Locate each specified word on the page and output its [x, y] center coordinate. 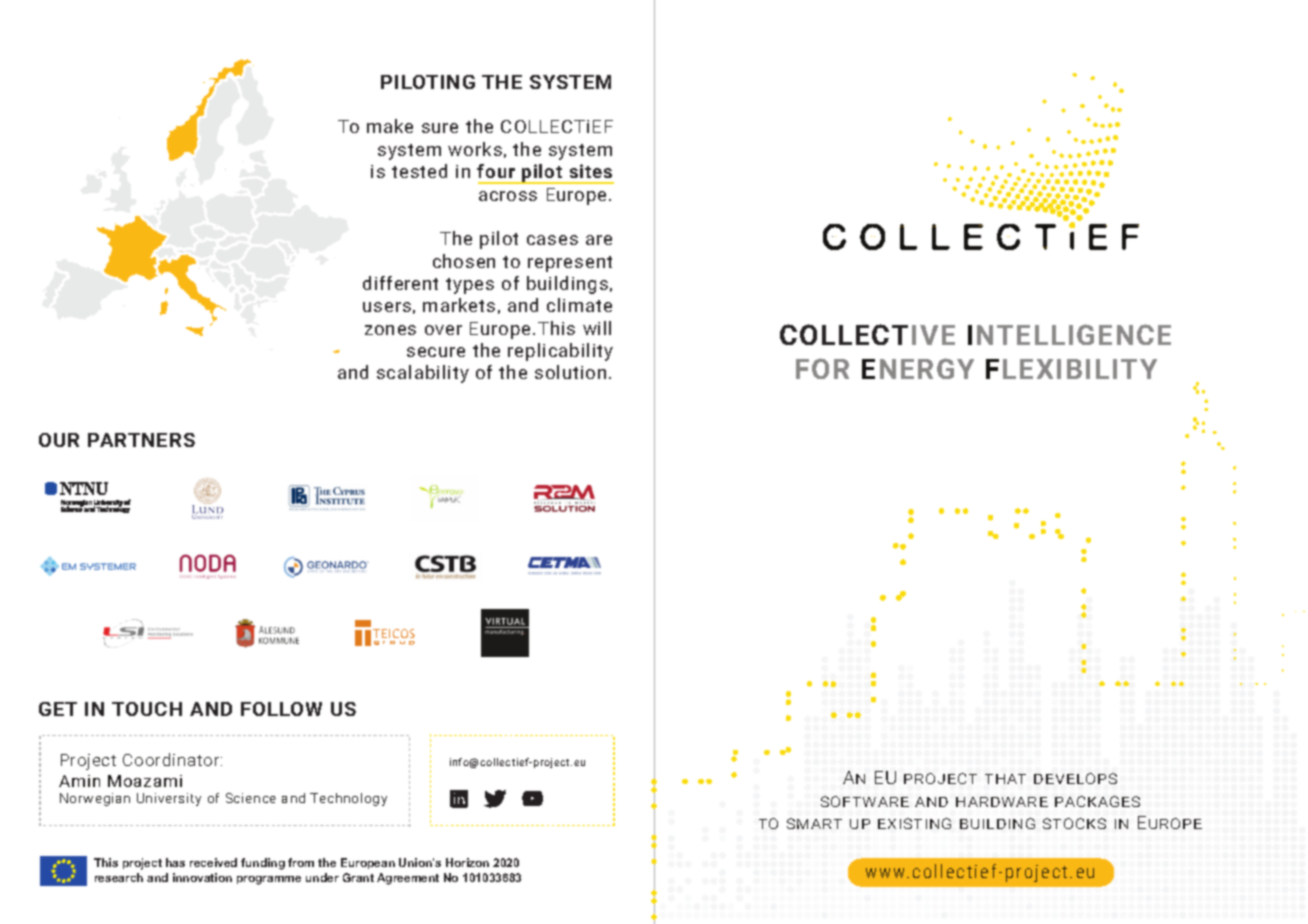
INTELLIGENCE [1069, 334]
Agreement [408, 879]
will [597, 328]
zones [390, 330]
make [390, 126]
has [175, 862]
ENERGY [918, 368]
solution [570, 372]
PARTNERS [141, 440]
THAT [1005, 779]
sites [591, 171]
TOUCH [147, 709]
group [394, 643]
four [496, 171]
